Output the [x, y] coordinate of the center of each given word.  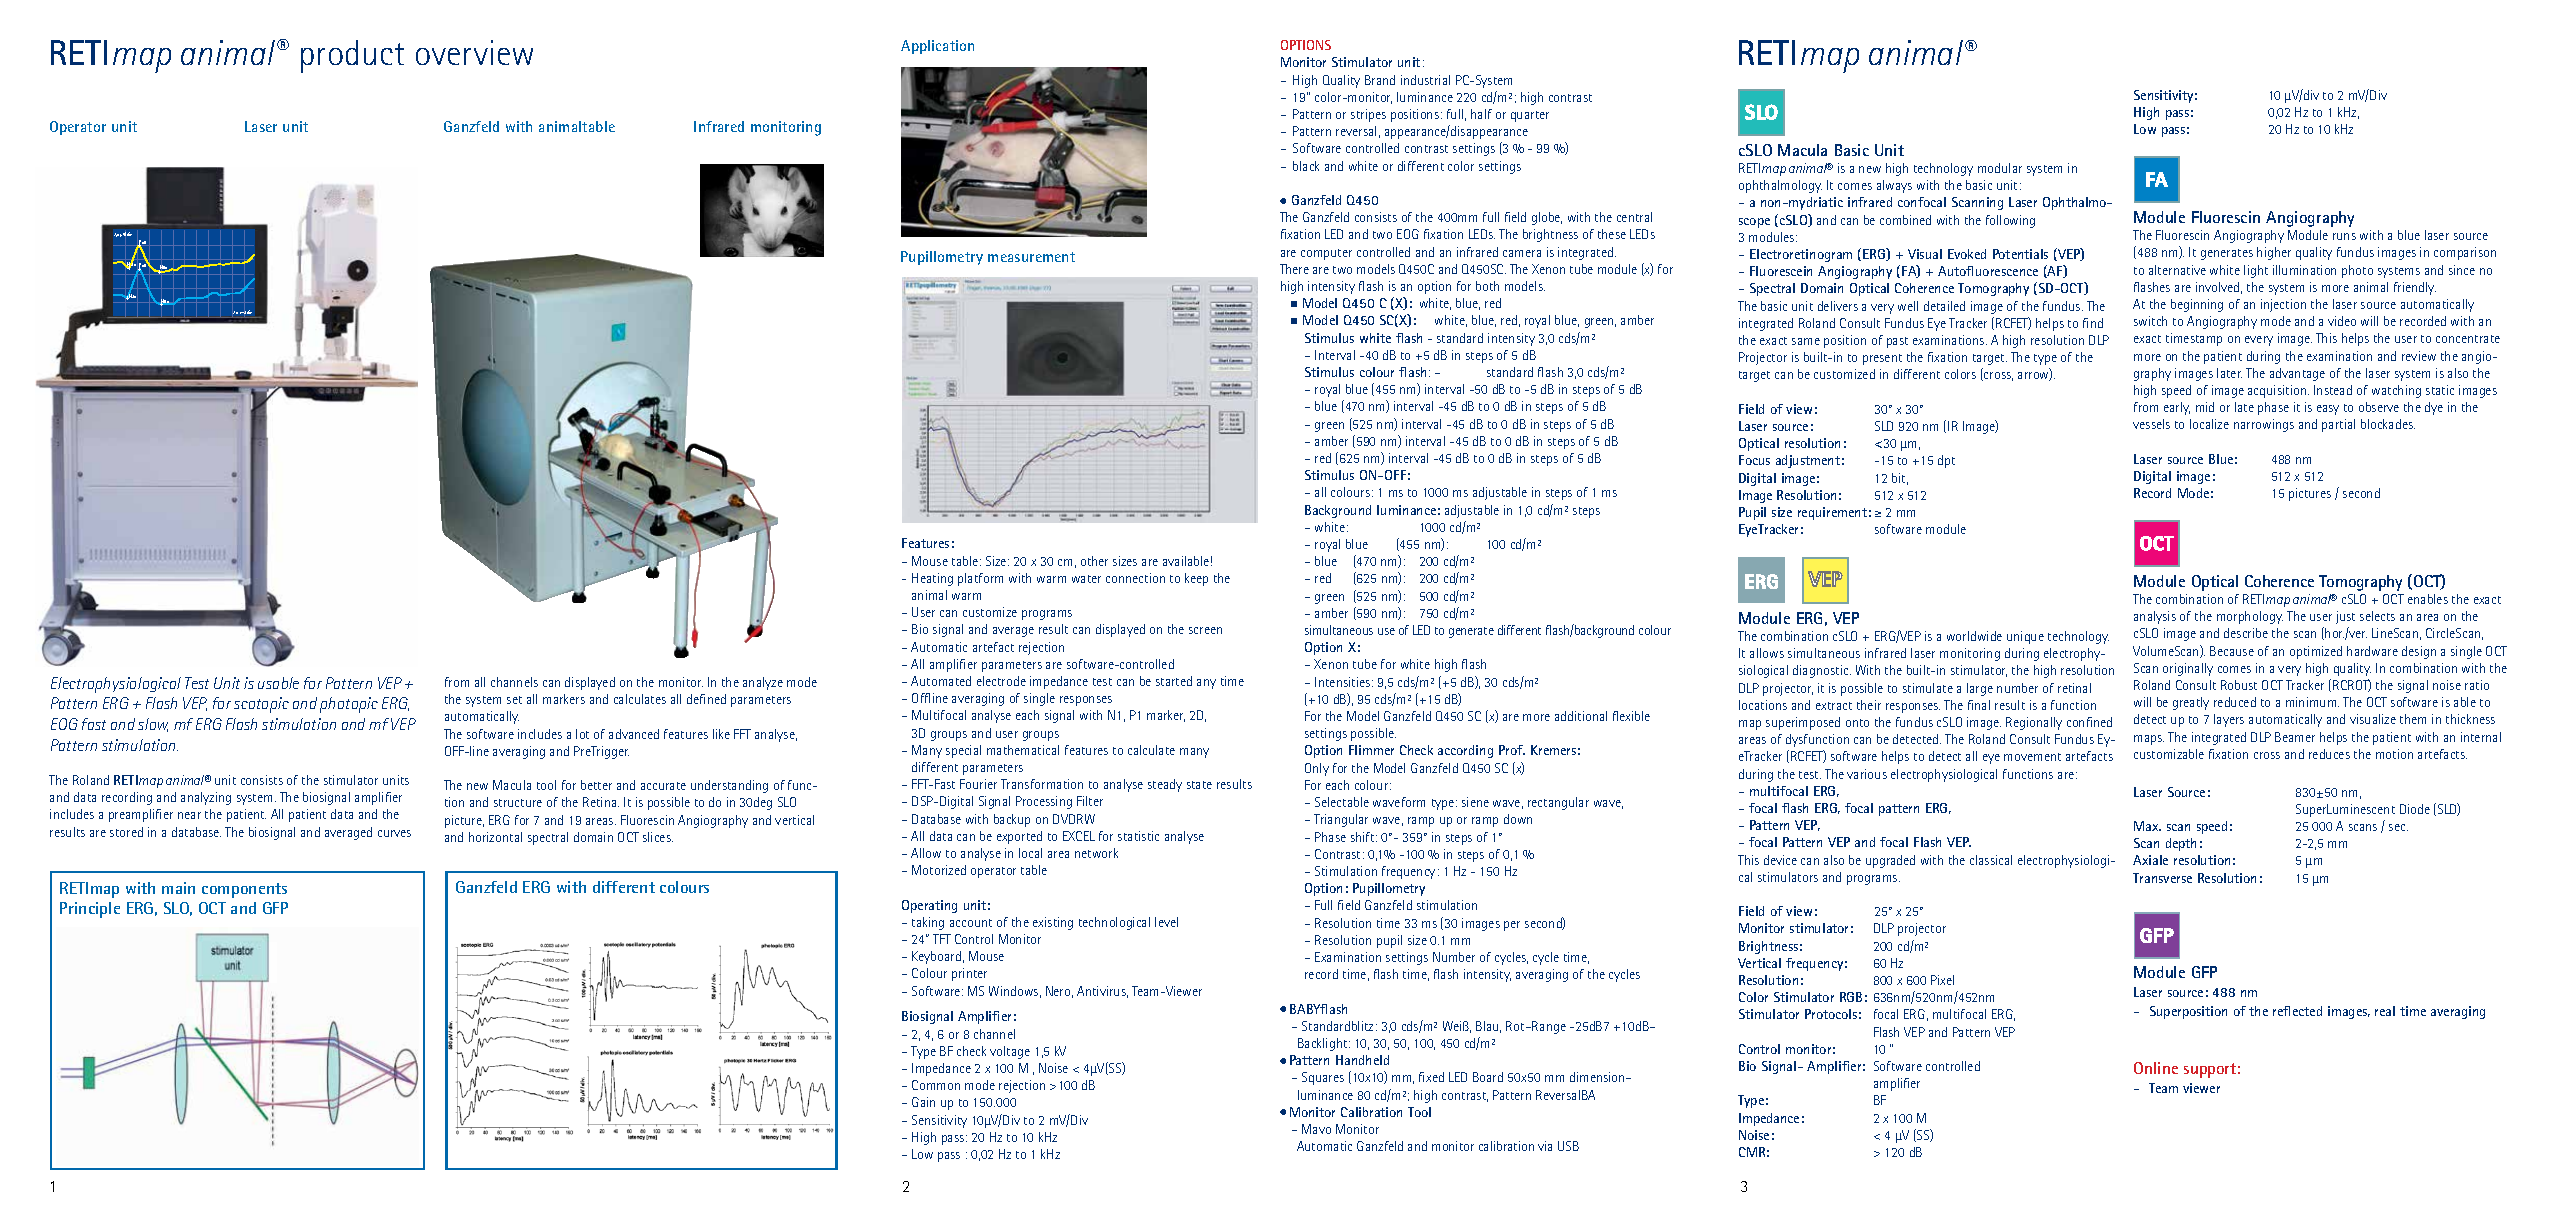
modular [2000, 168]
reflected [2297, 1011]
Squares [1323, 1078]
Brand [1380, 80]
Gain [923, 1102]
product [352, 56]
